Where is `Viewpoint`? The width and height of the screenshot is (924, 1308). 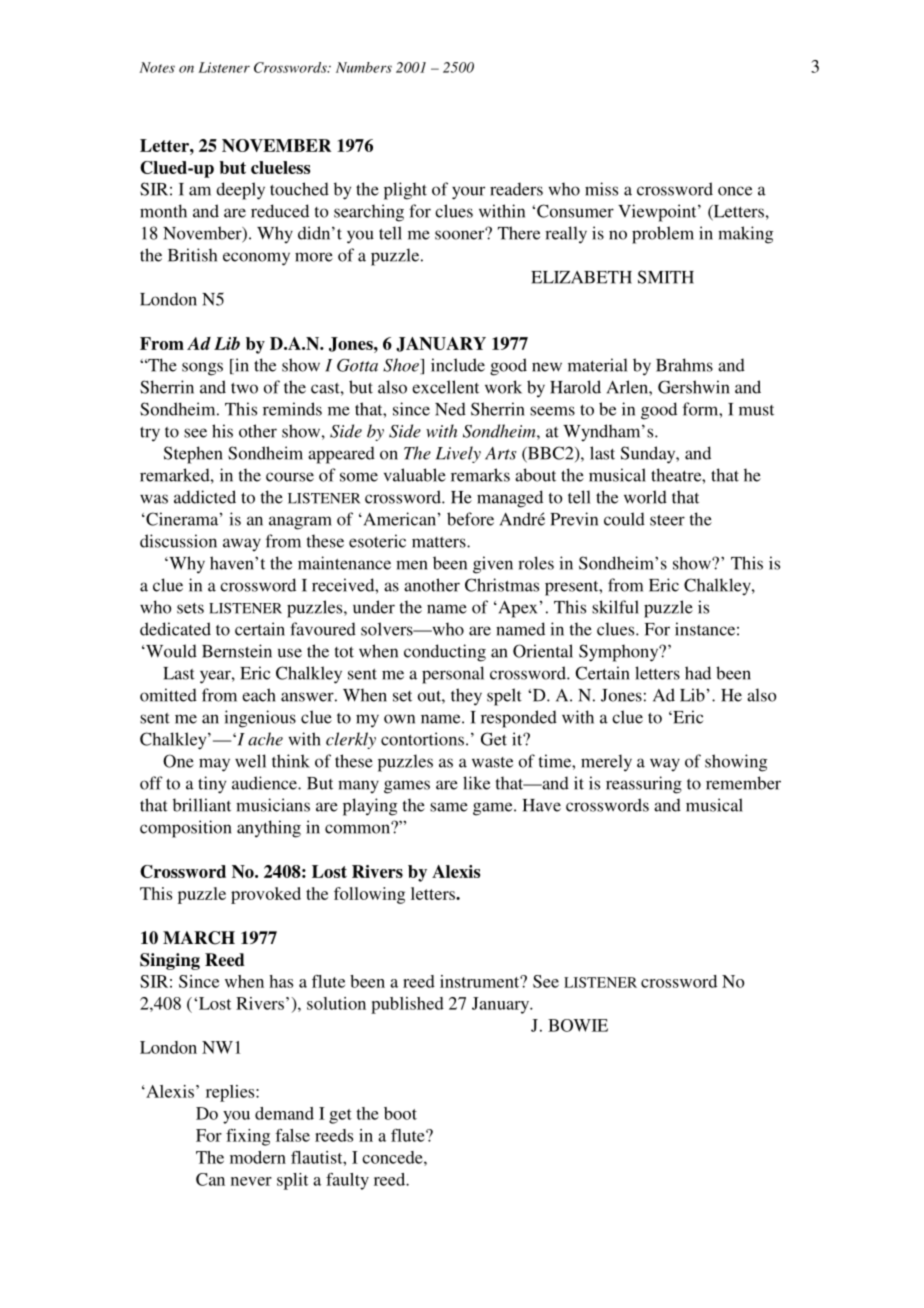
Viewpoint is located at coordinates (658, 213).
